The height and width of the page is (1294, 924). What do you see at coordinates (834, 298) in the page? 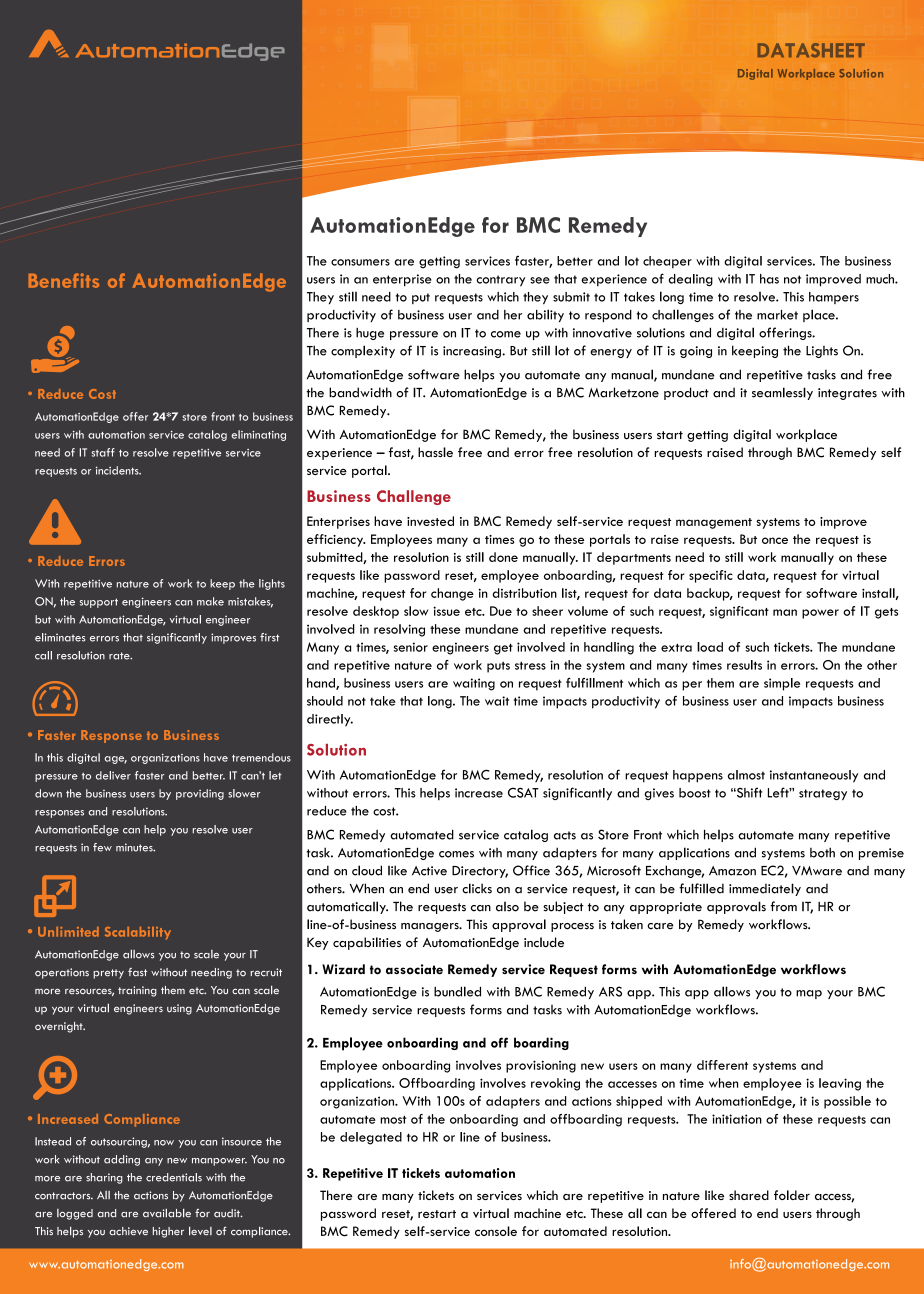
I see `hampers` at bounding box center [834, 298].
